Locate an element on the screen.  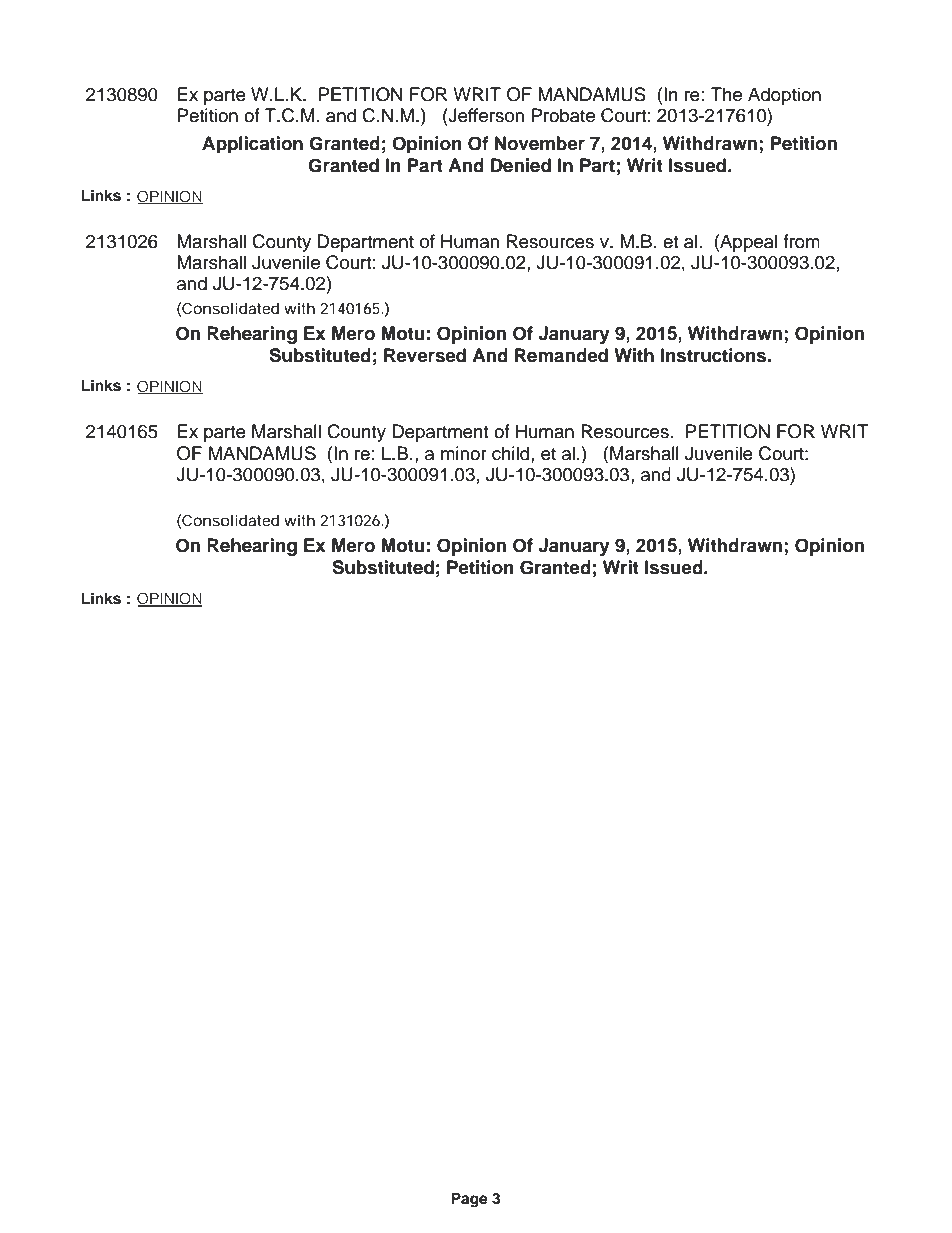
from is located at coordinates (801, 241).
